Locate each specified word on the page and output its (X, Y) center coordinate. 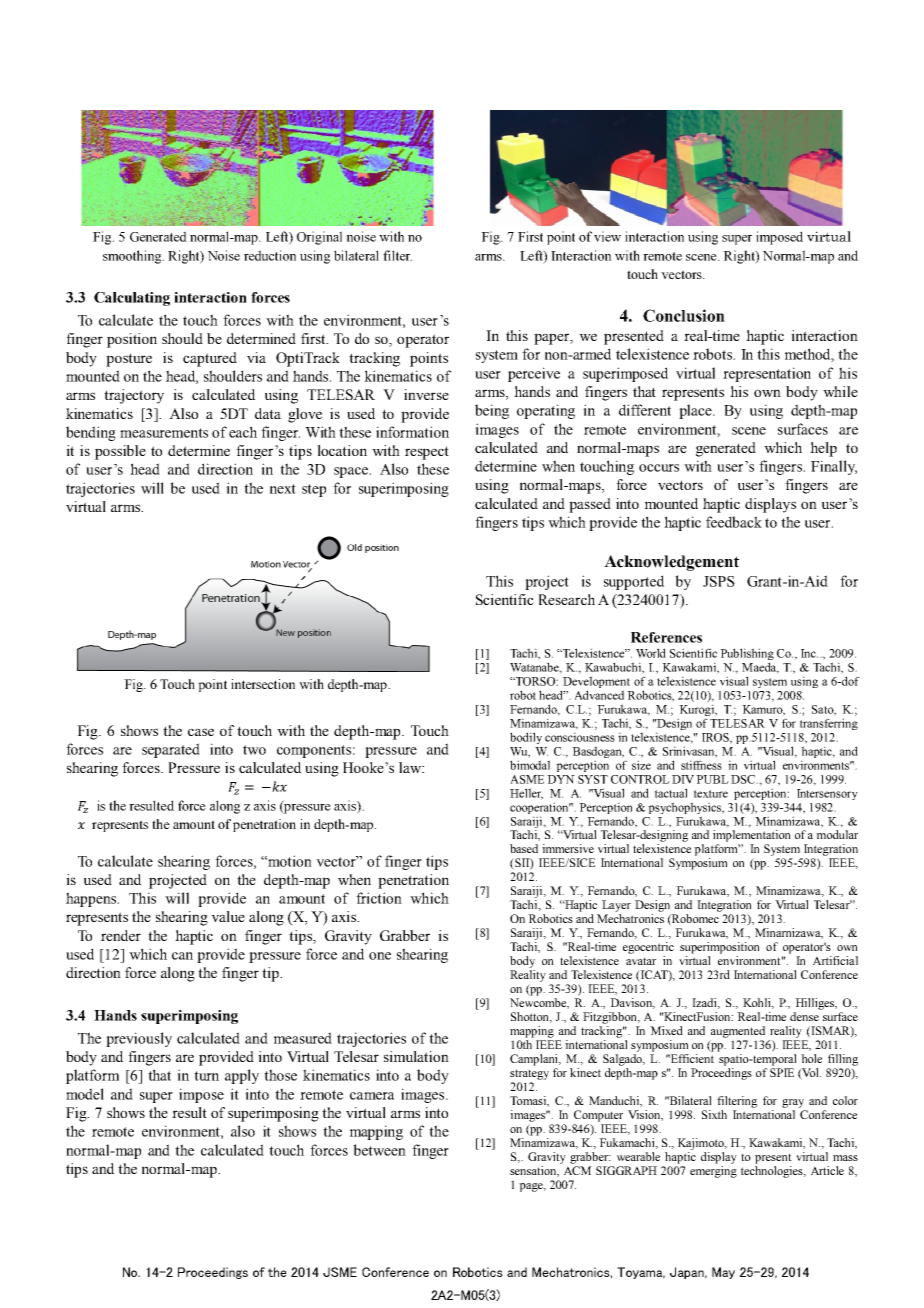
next (283, 489)
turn (206, 1076)
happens (92, 899)
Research (566, 599)
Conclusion (684, 315)
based (524, 848)
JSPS (719, 581)
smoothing (133, 257)
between (379, 1150)
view (607, 236)
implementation (751, 836)
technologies (773, 1172)
